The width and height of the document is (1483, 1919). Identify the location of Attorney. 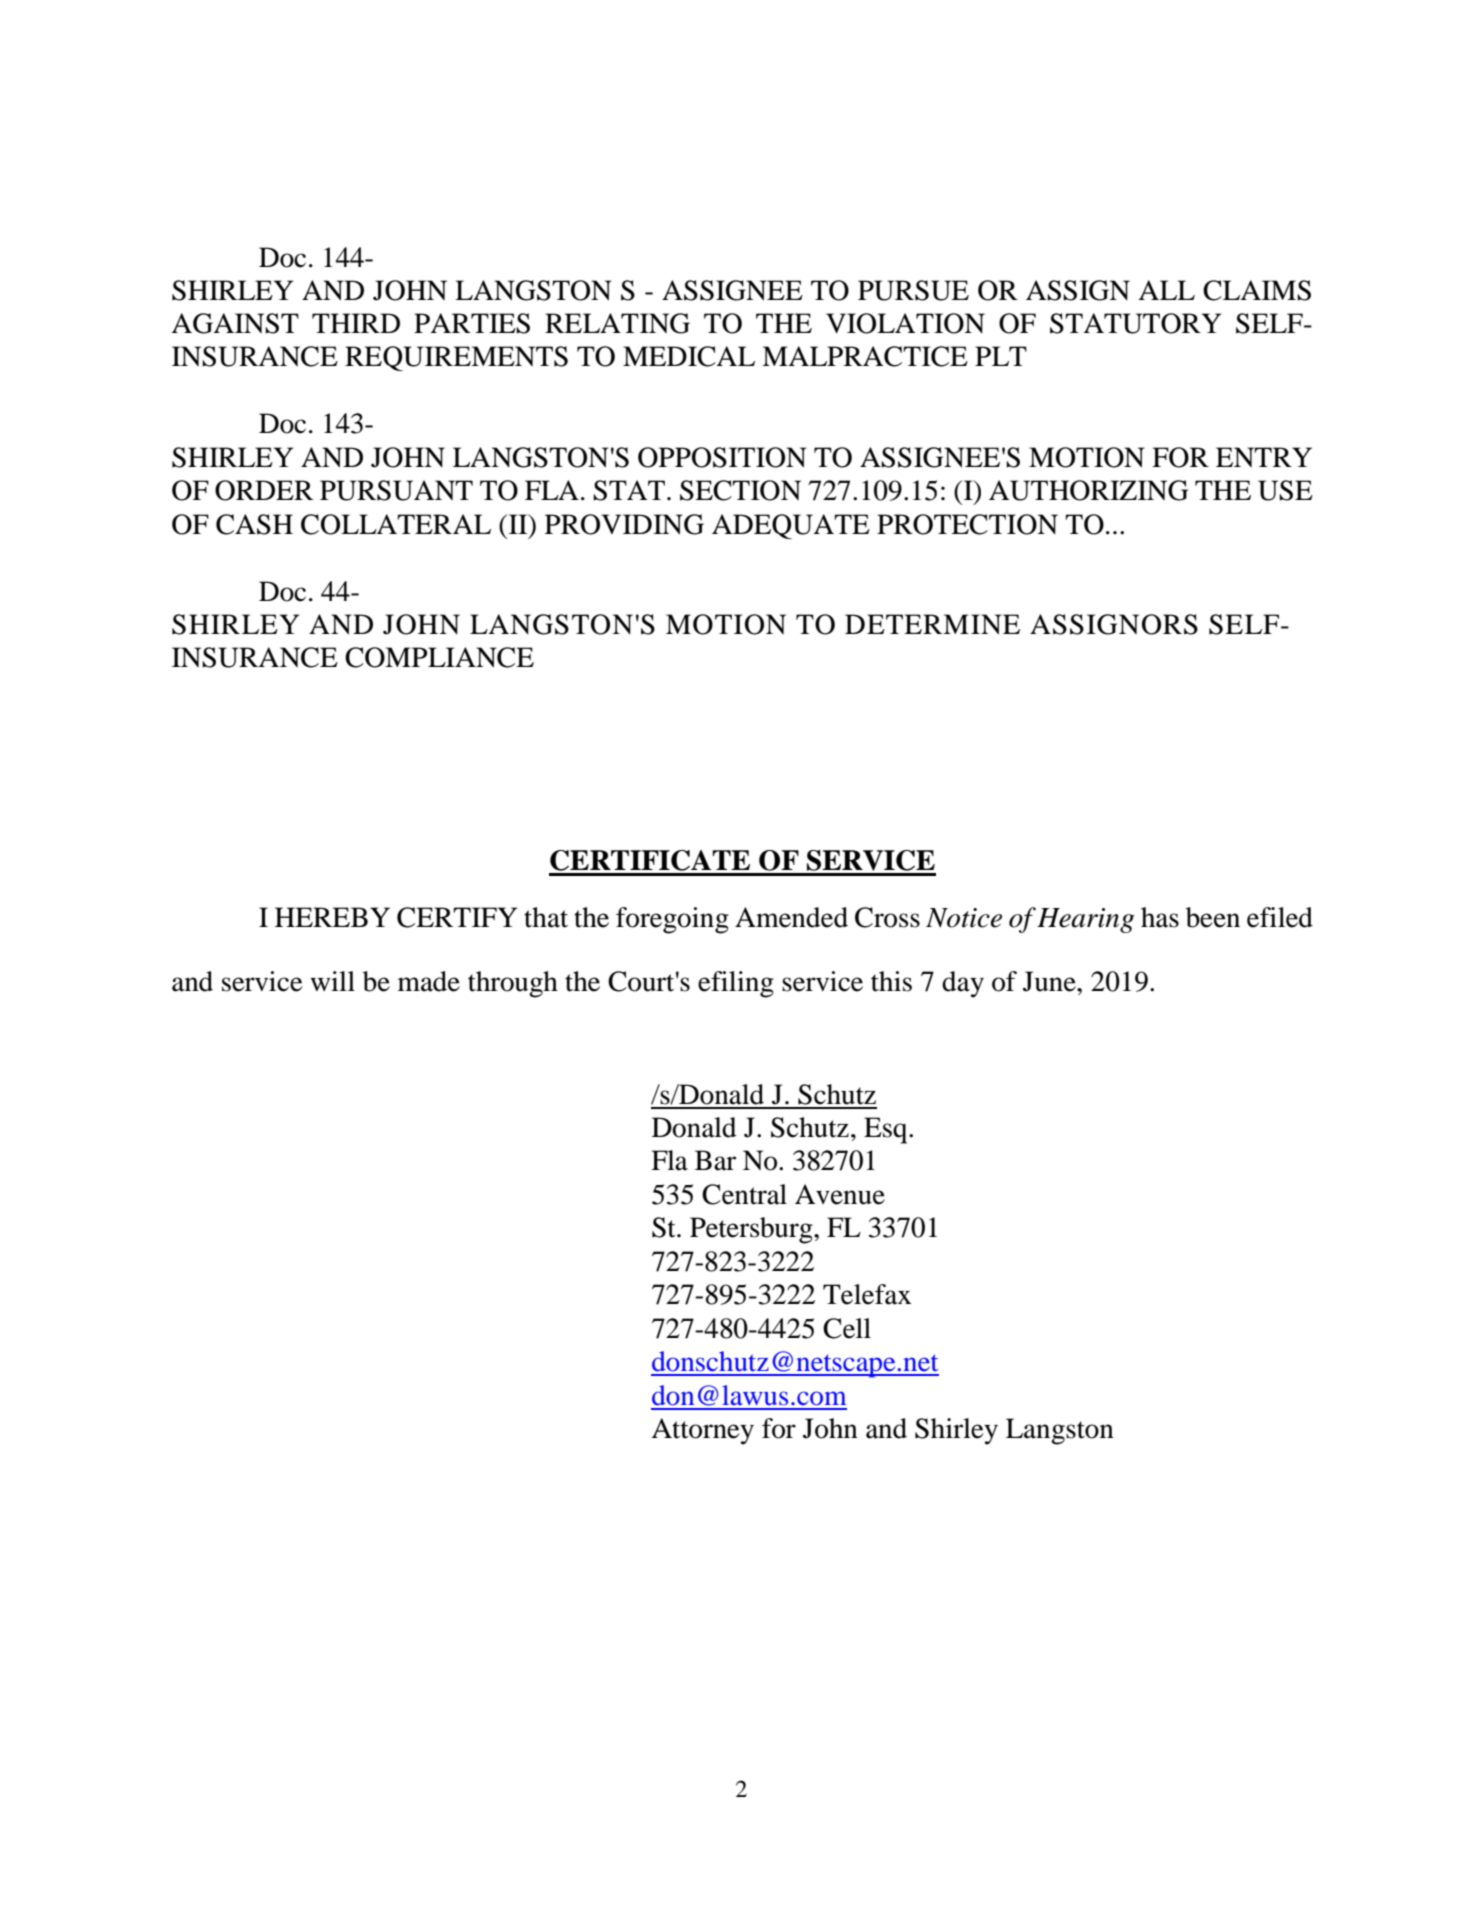
(702, 1431).
